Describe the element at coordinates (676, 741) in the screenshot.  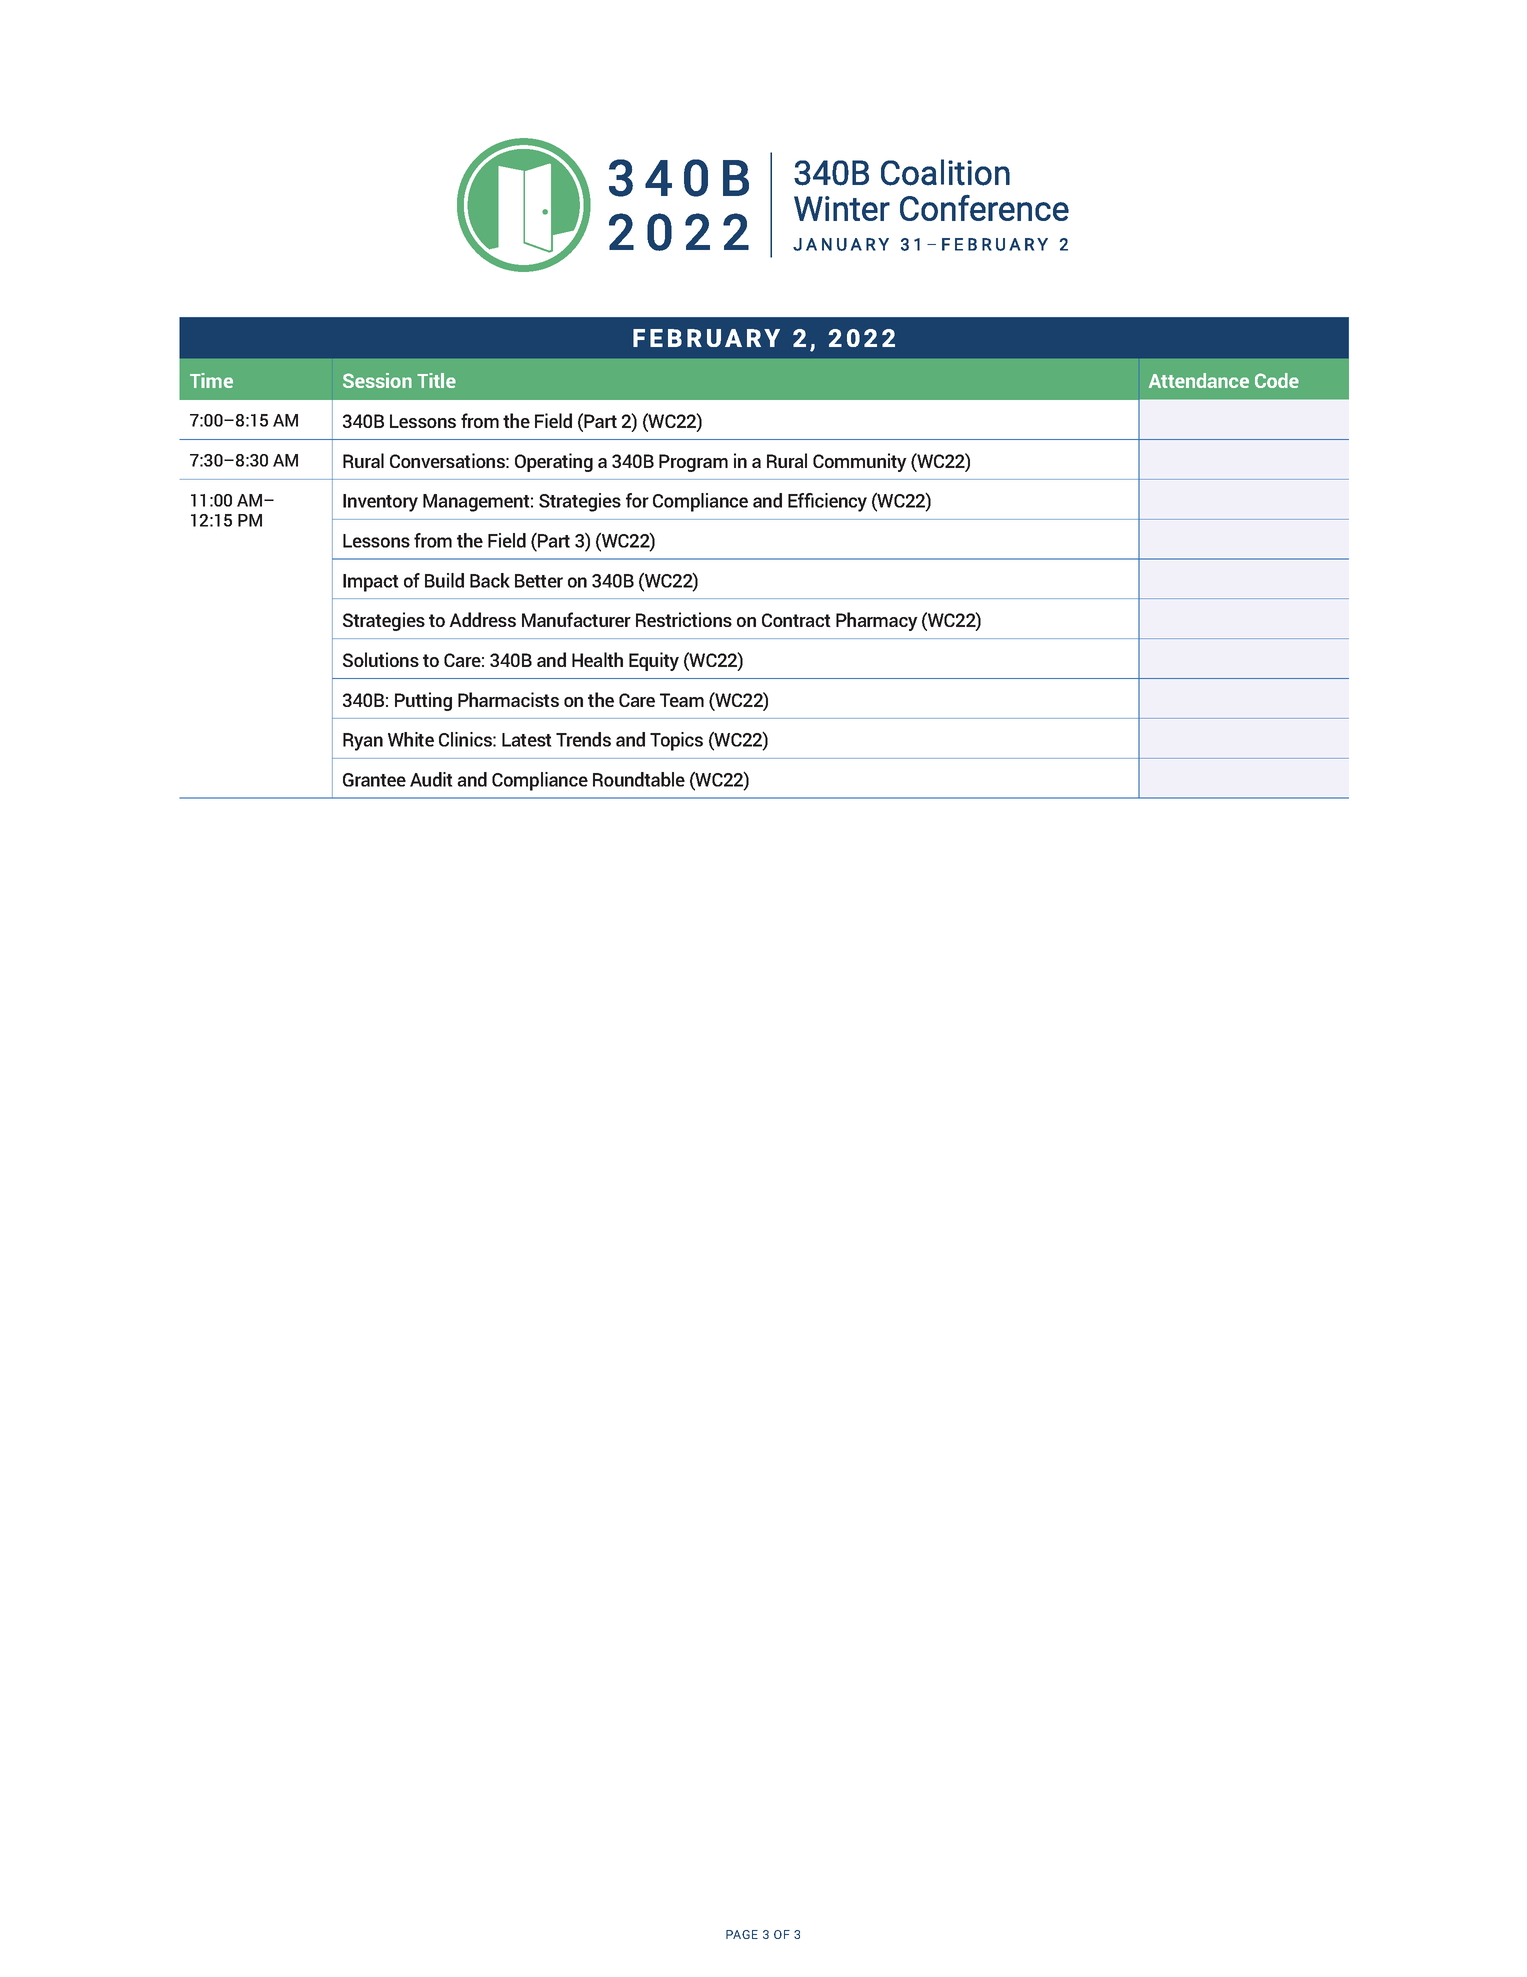
I see `Topics` at that location.
